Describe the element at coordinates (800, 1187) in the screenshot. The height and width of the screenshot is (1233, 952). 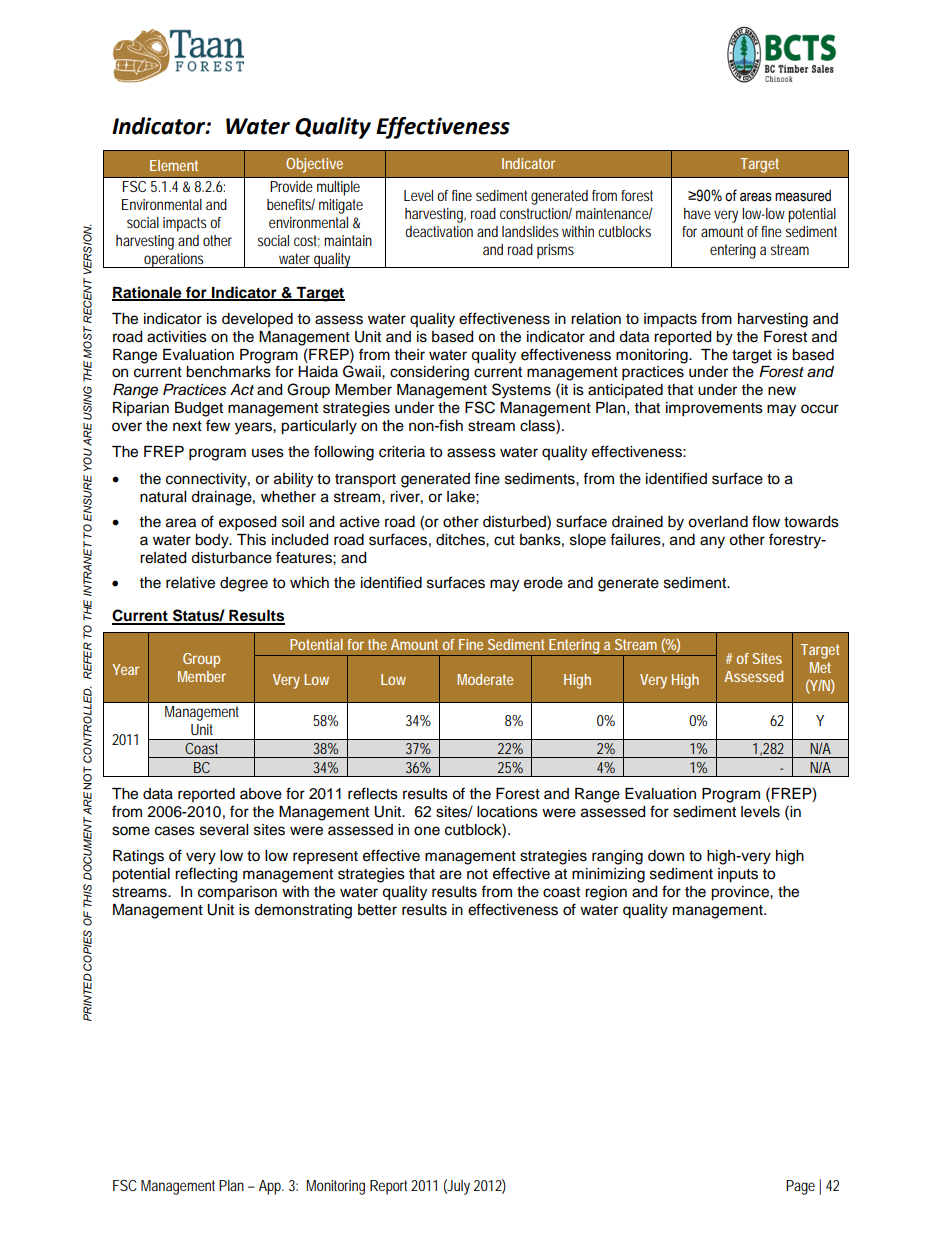
I see `Page` at that location.
